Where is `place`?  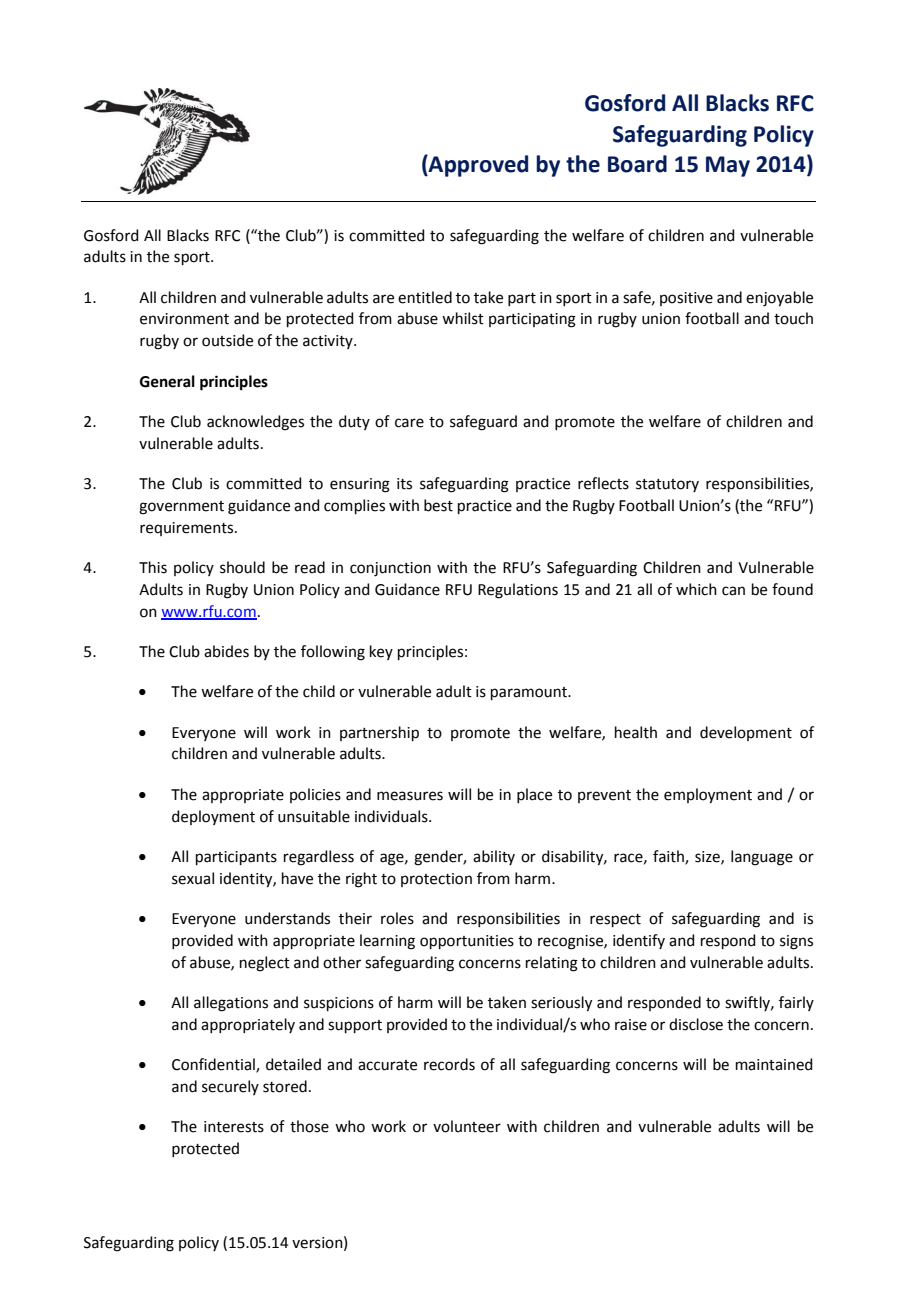 place is located at coordinates (534, 795).
